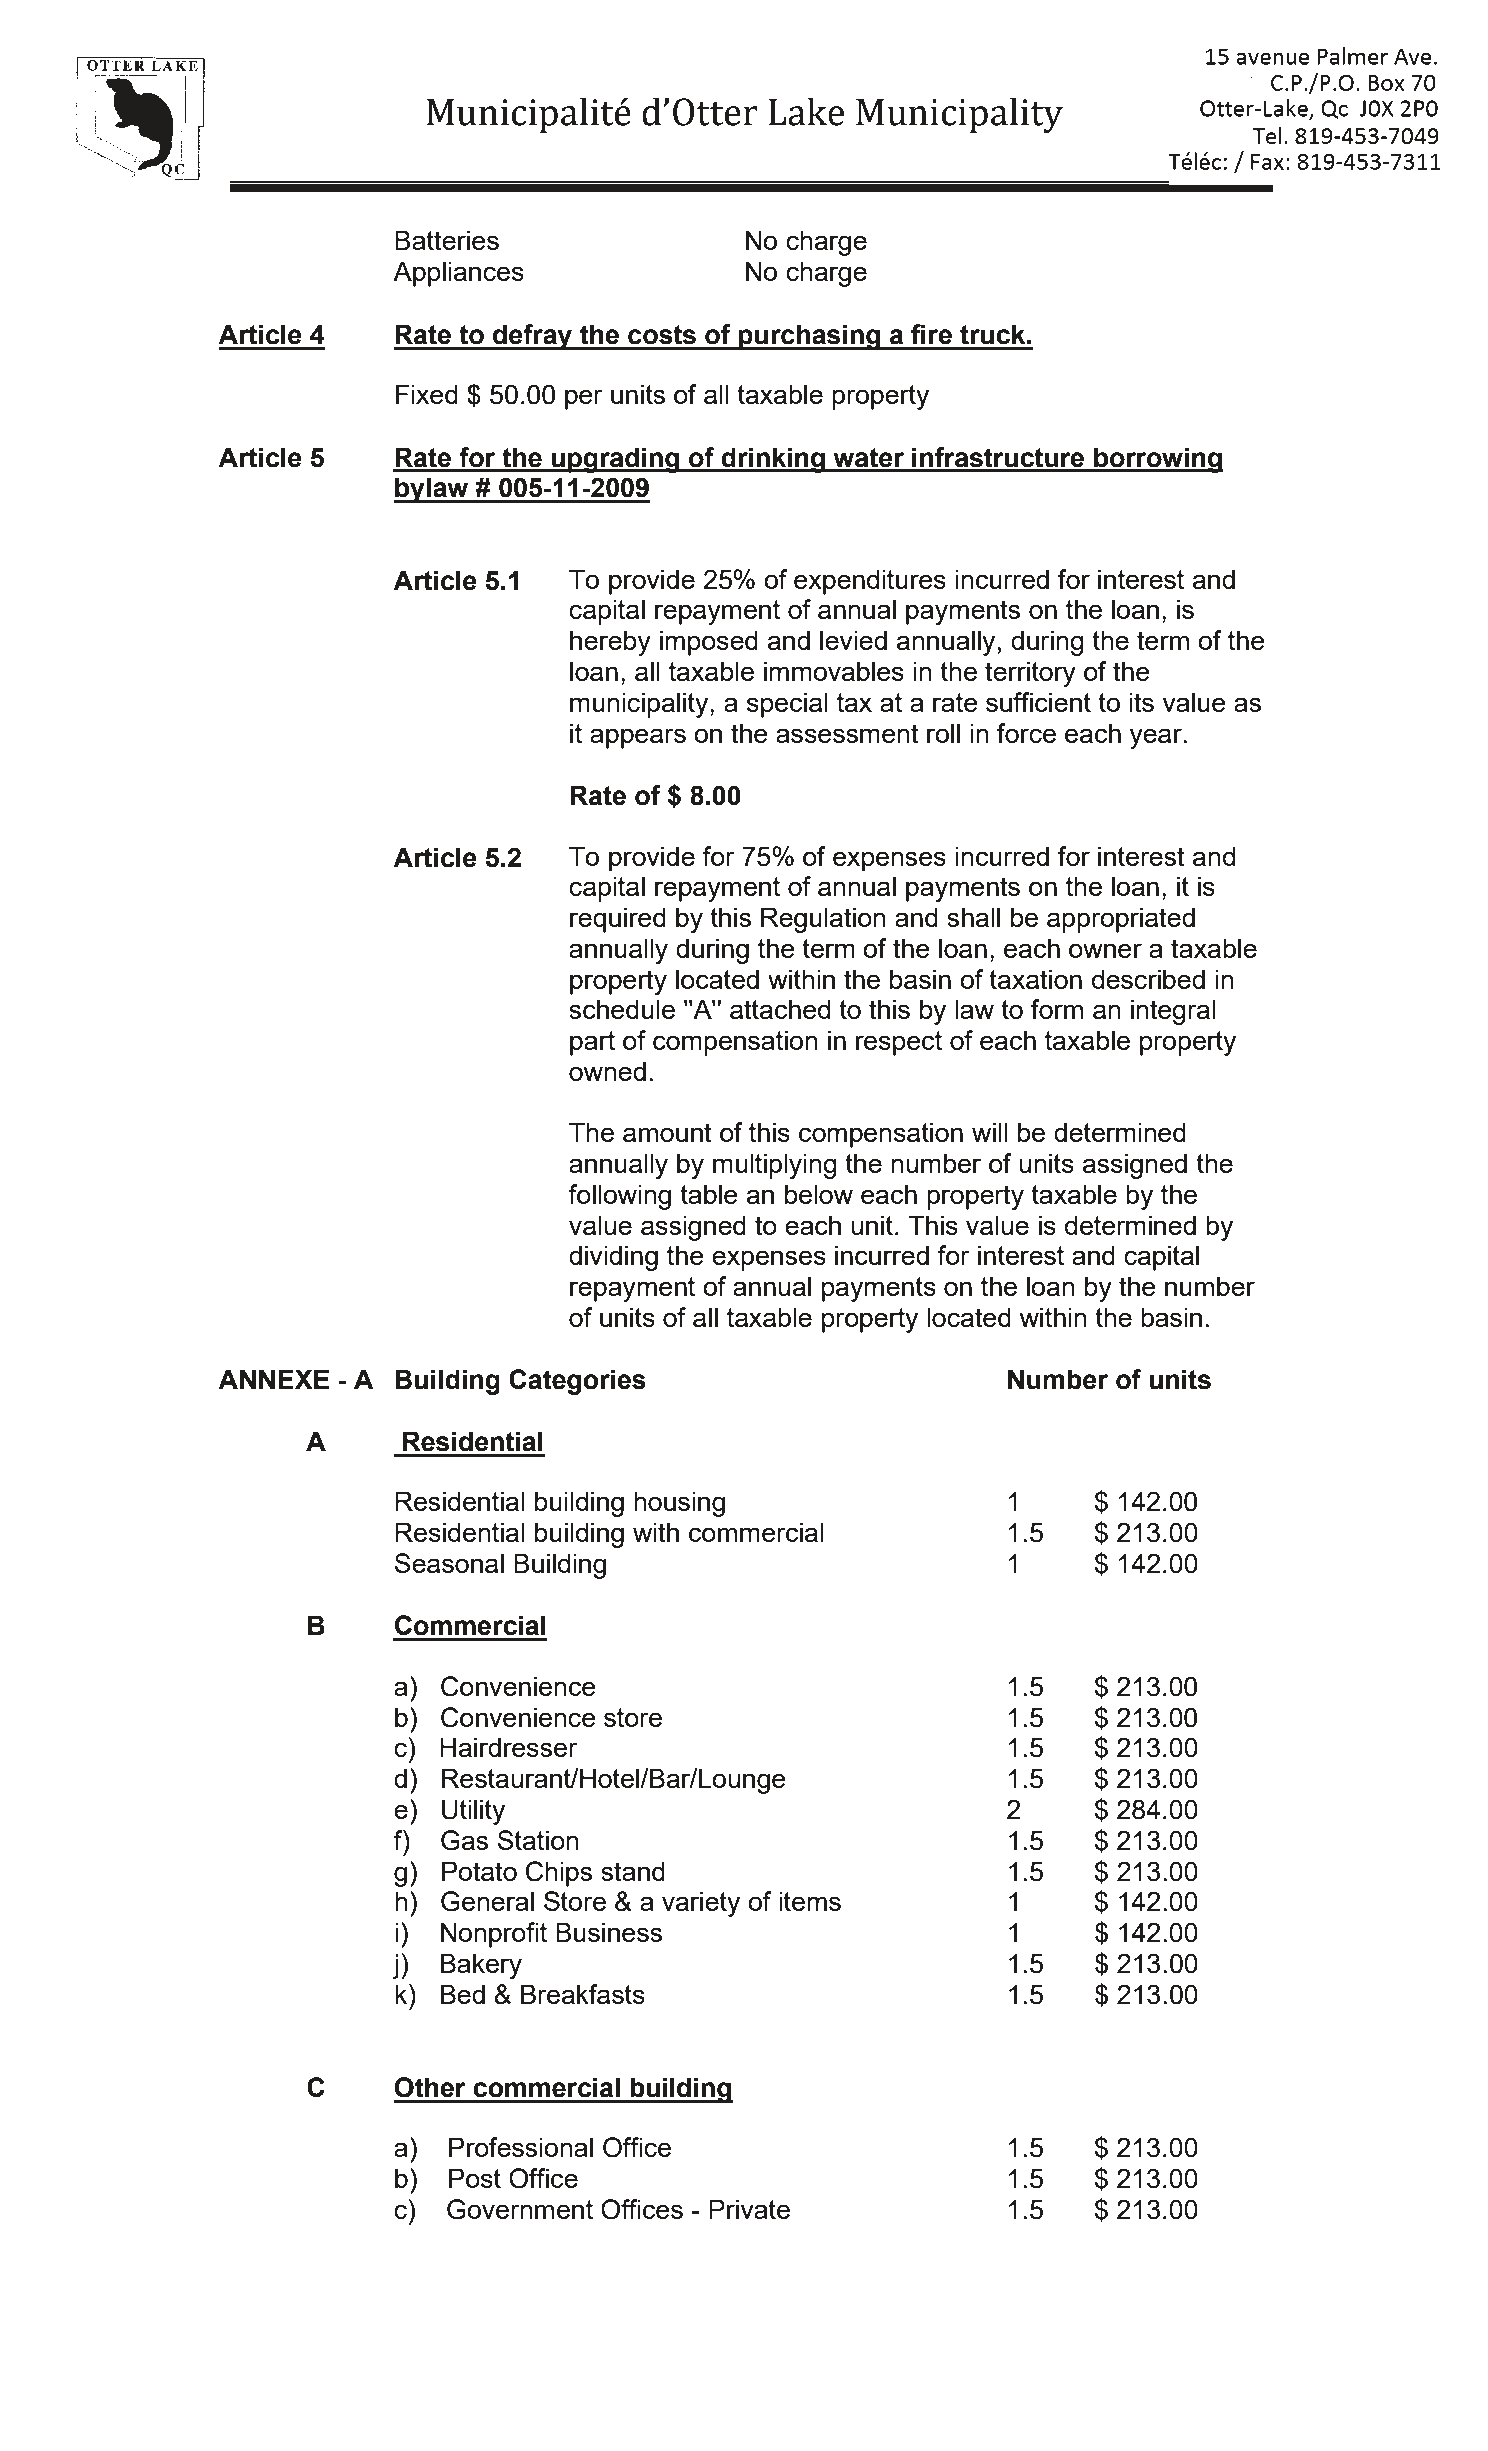 Image resolution: width=1488 pixels, height=2451 pixels. I want to click on Regulation, so click(823, 920).
